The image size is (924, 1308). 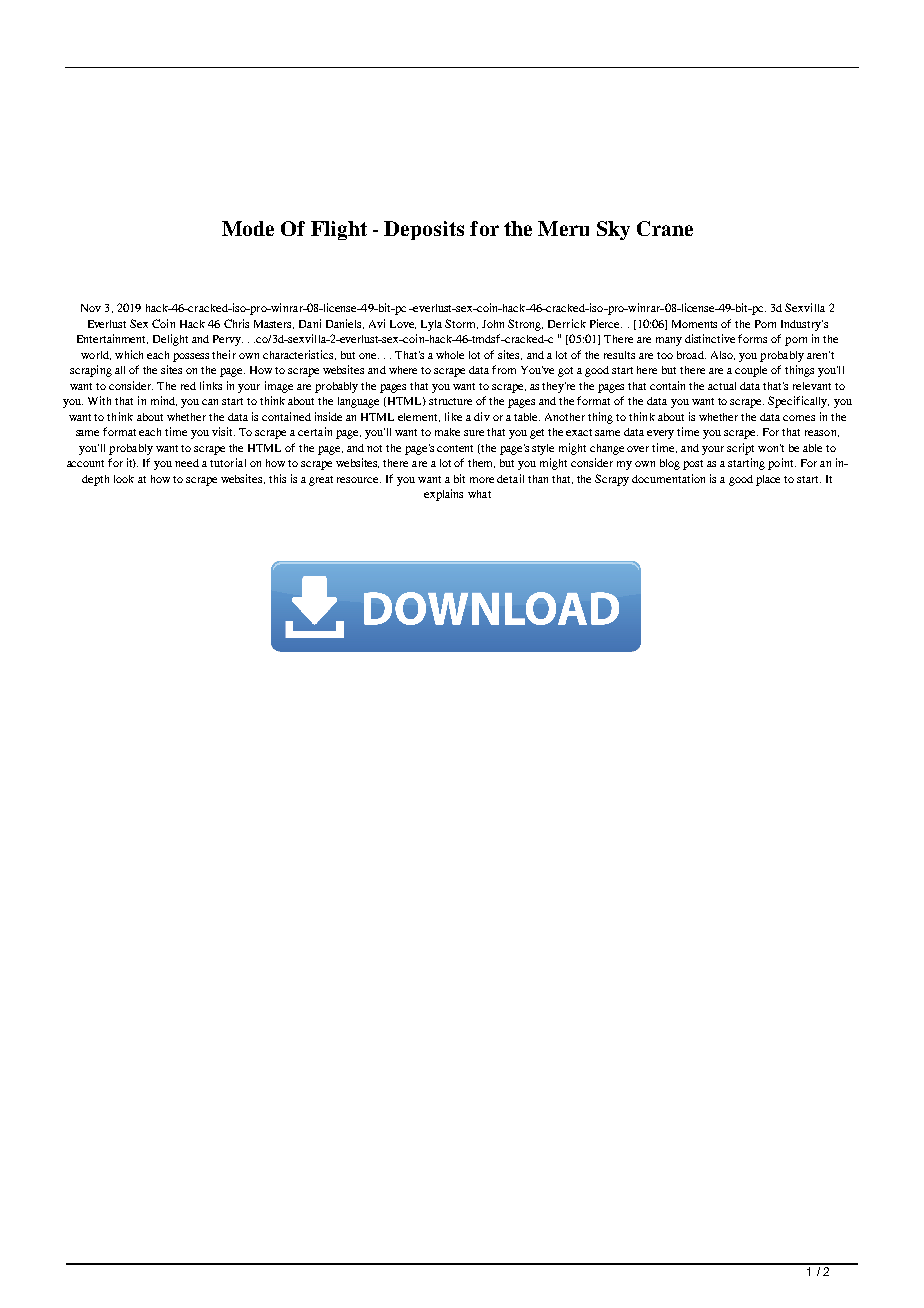 What do you see at coordinates (443, 495) in the document?
I see `explains` at bounding box center [443, 495].
